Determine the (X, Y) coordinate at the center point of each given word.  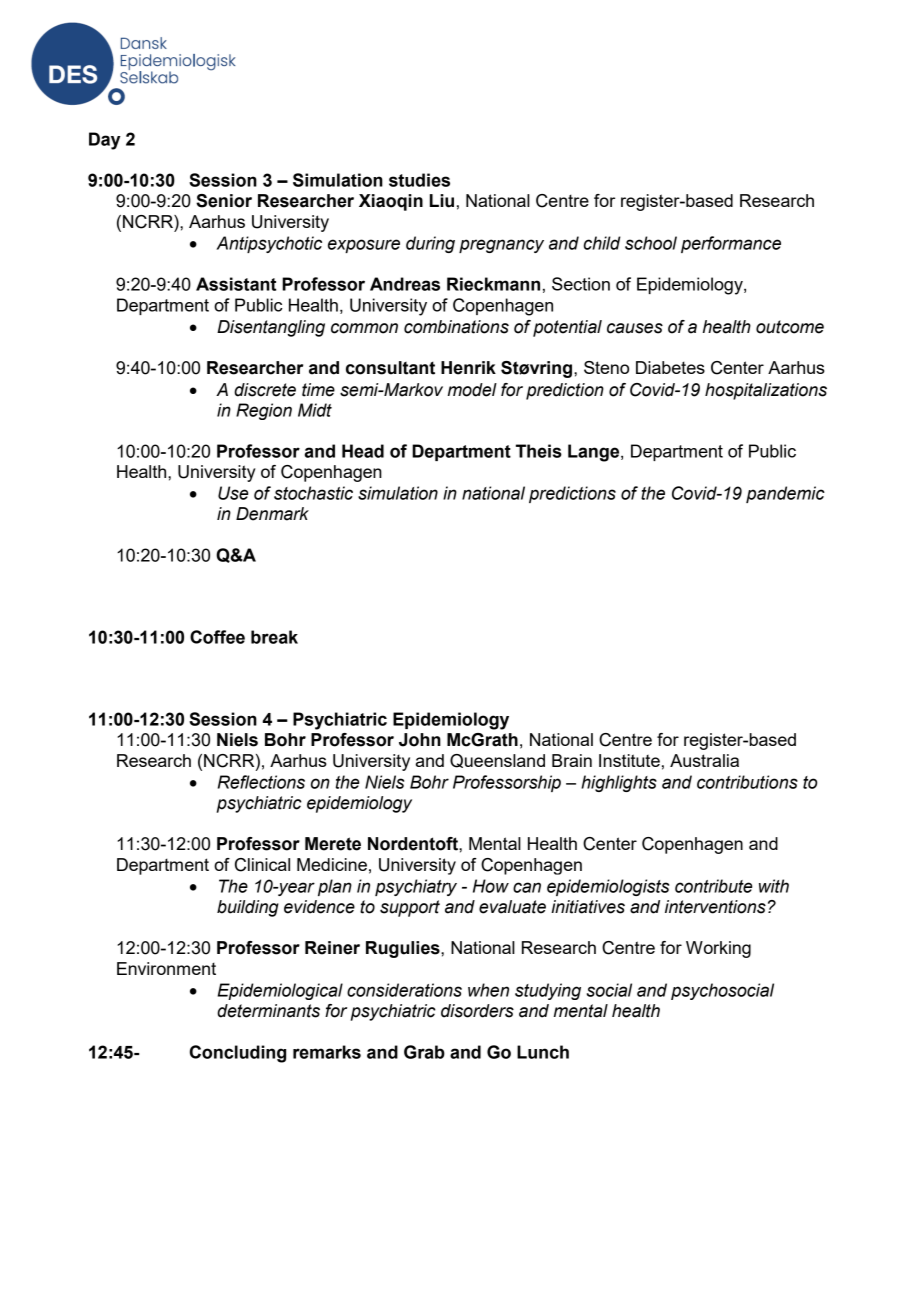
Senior (224, 201)
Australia (704, 760)
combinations (456, 327)
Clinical (262, 865)
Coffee (217, 637)
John (420, 740)
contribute (713, 886)
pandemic (785, 494)
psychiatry (416, 887)
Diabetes (670, 367)
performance (731, 244)
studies (419, 180)
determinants (268, 1011)
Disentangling (271, 328)
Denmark (272, 514)
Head (363, 451)
